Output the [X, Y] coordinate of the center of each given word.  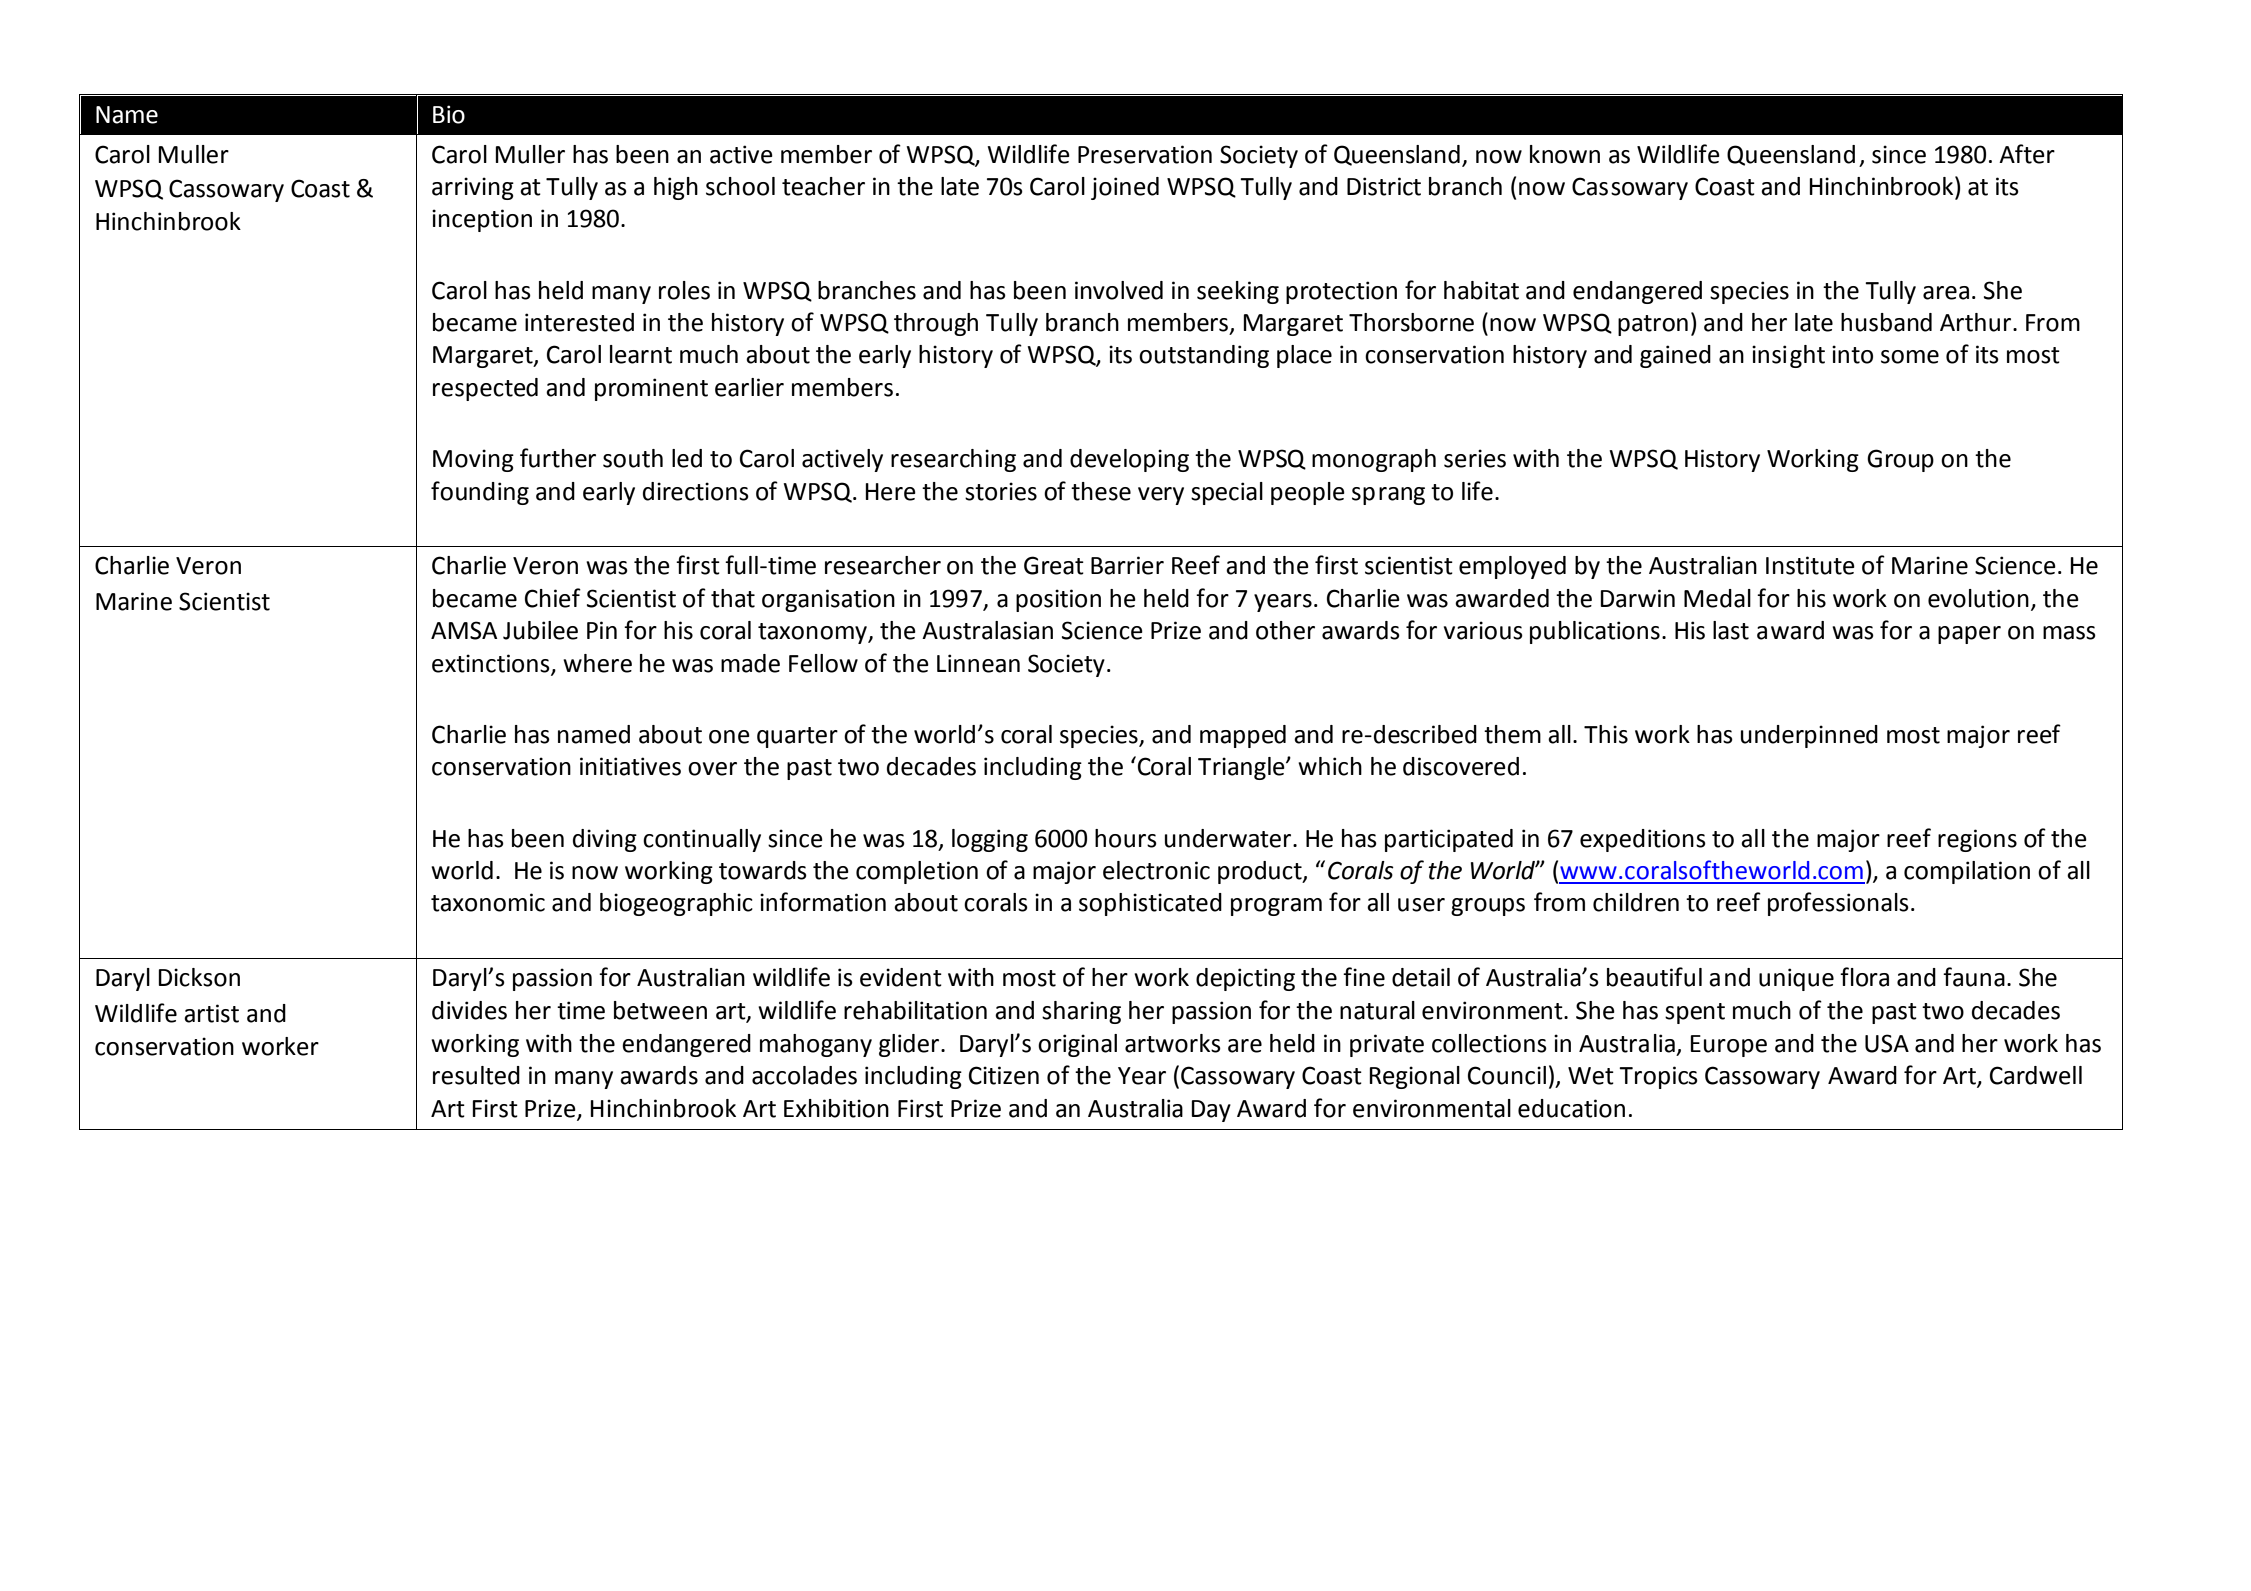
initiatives [630, 766]
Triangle [1242, 768]
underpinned [1809, 736]
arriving [473, 188]
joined [1125, 188]
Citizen [1004, 1075]
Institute [1810, 565]
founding [480, 493]
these [1101, 491]
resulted [476, 1075]
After [2027, 154]
